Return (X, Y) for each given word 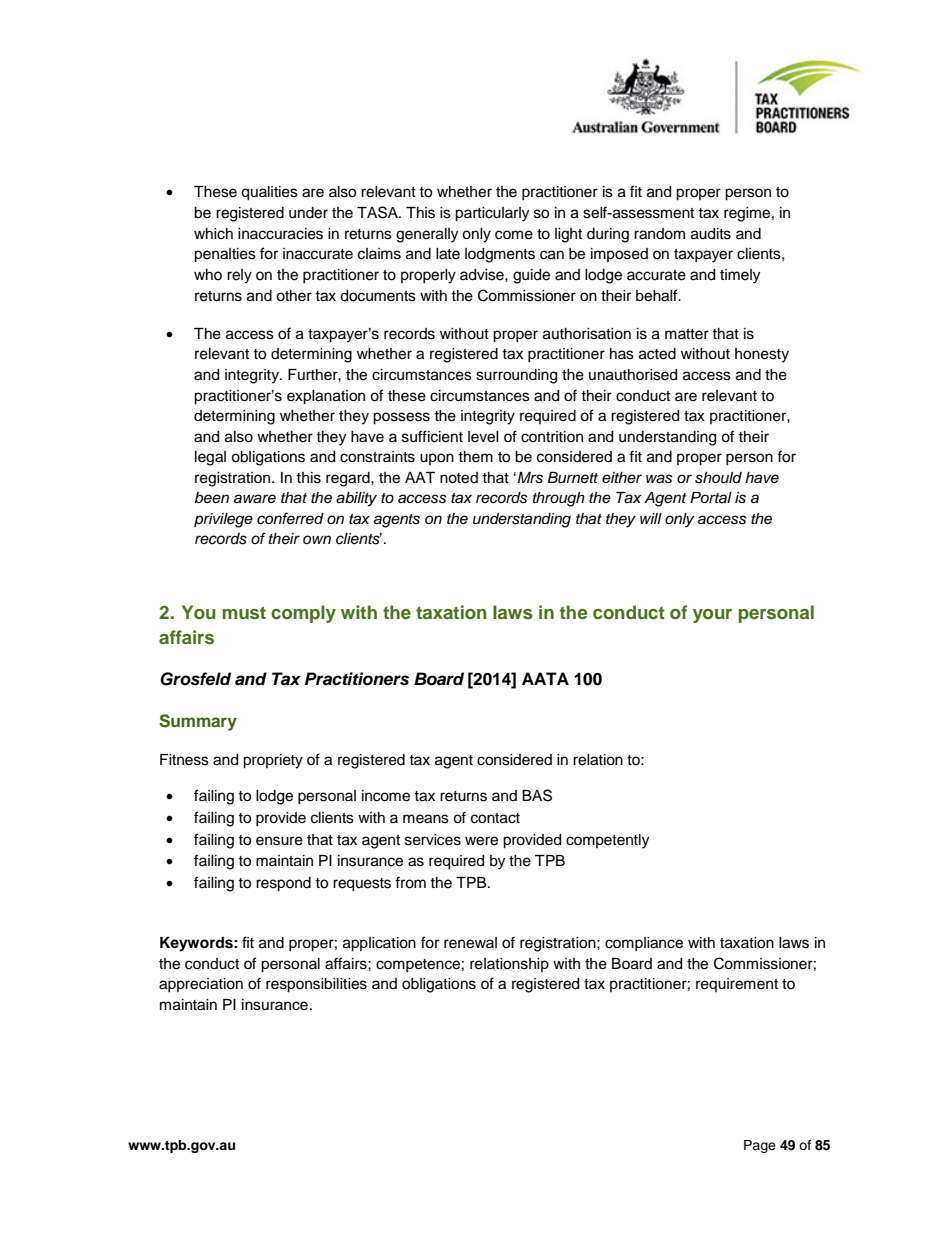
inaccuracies (280, 234)
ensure (279, 841)
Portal (711, 498)
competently (607, 841)
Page (760, 1146)
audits (711, 234)
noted (459, 478)
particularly (492, 214)
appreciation (201, 985)
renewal (470, 943)
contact (495, 818)
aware (255, 499)
